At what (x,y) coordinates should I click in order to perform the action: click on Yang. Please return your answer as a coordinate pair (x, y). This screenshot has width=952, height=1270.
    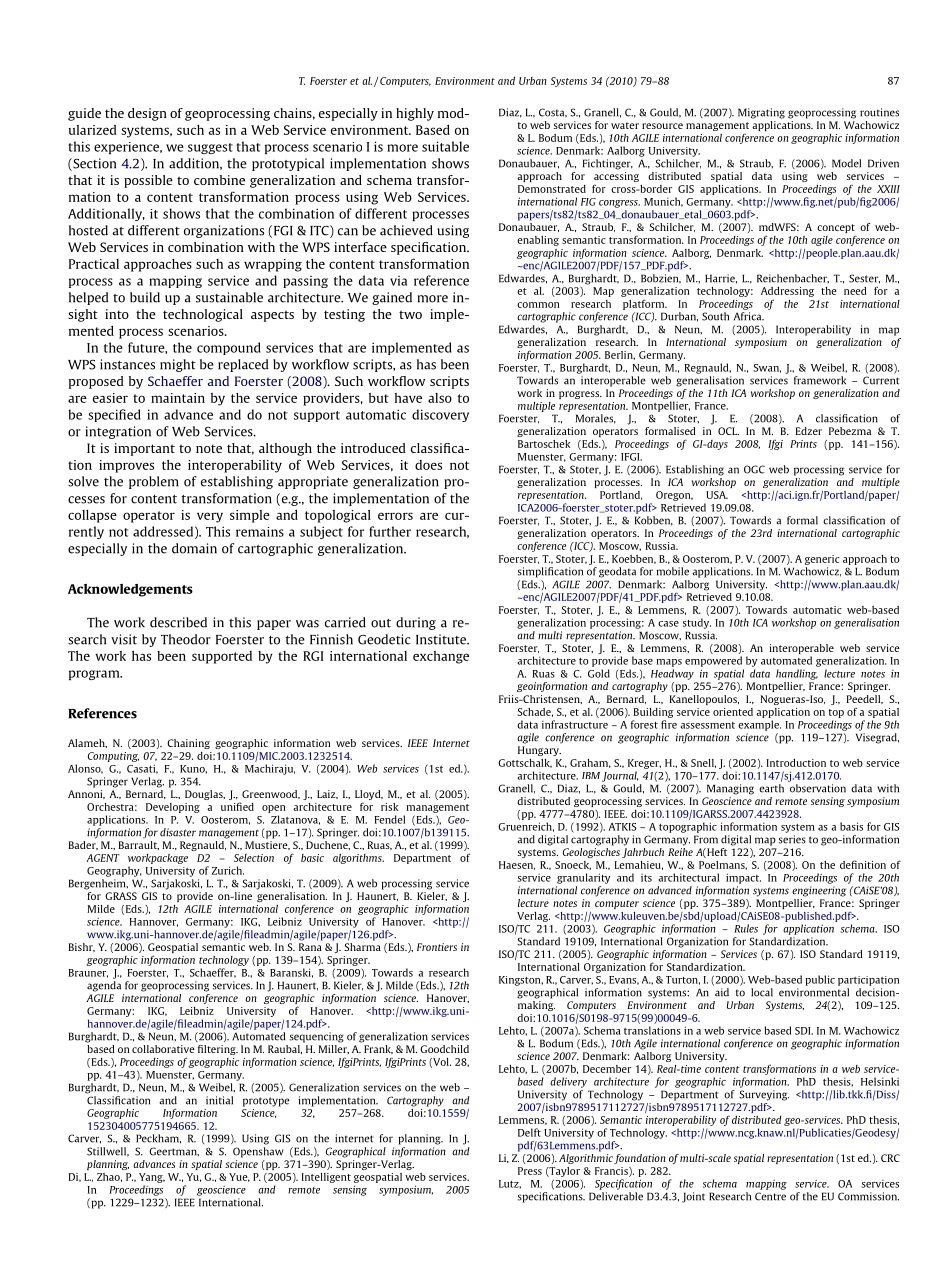
    Looking at the image, I should click on (152, 1178).
